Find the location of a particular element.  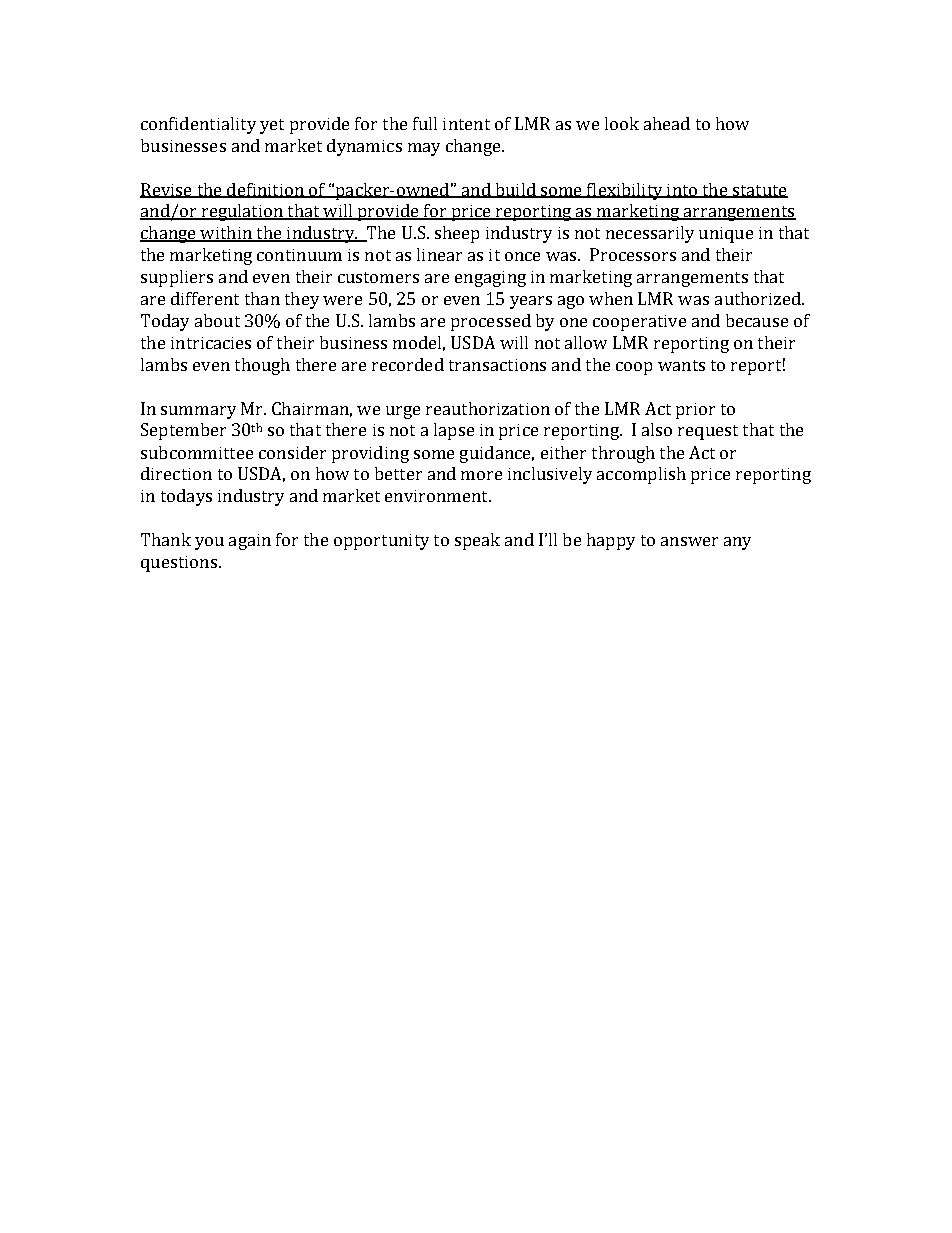

intricacies is located at coordinates (211, 343).
